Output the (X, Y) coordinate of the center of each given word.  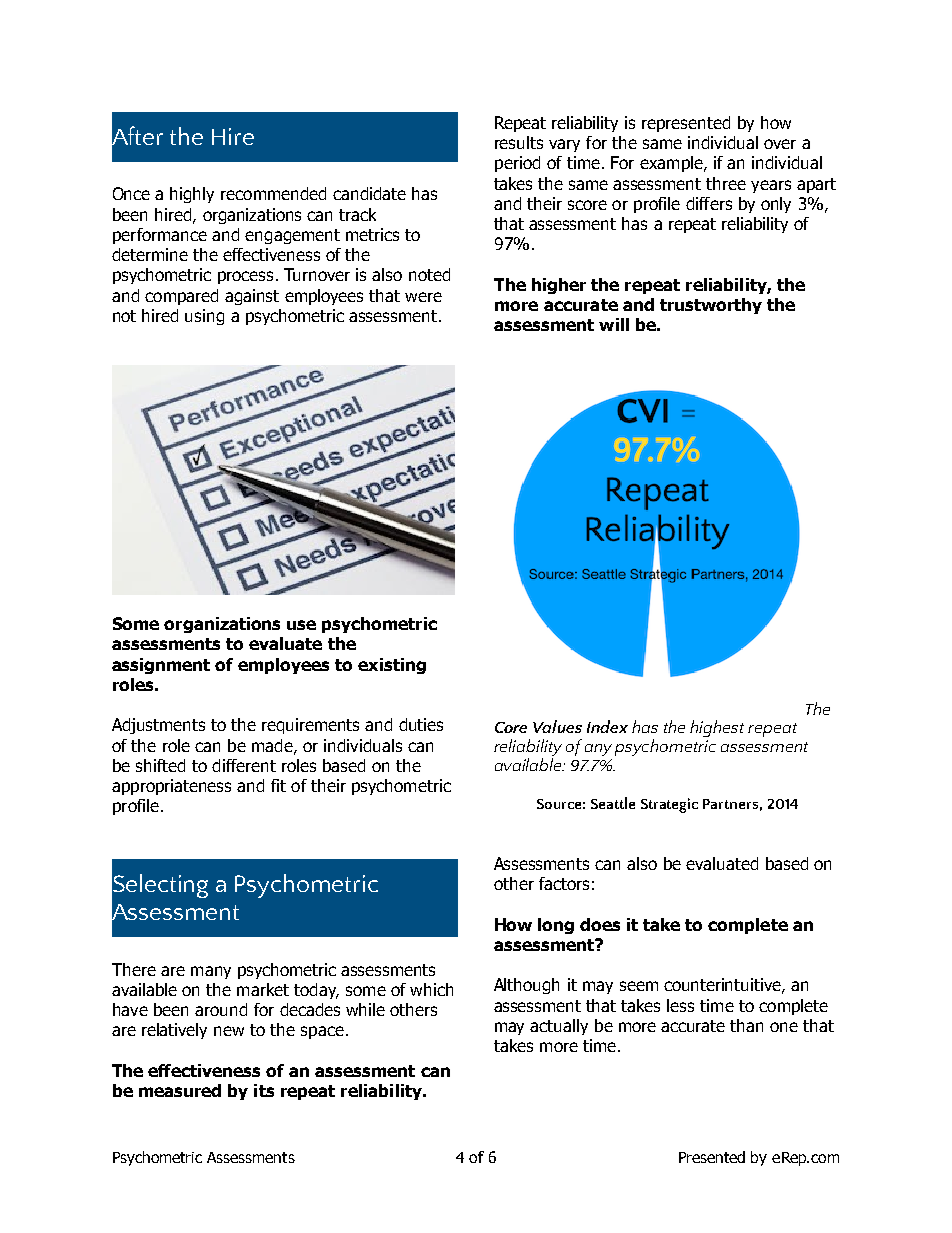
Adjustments (158, 726)
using (204, 317)
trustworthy (711, 306)
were (423, 297)
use (301, 625)
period (517, 164)
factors (564, 883)
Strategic (669, 805)
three (726, 183)
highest (717, 728)
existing (392, 666)
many (211, 972)
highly (192, 195)
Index (607, 726)
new (229, 1031)
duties (421, 724)
